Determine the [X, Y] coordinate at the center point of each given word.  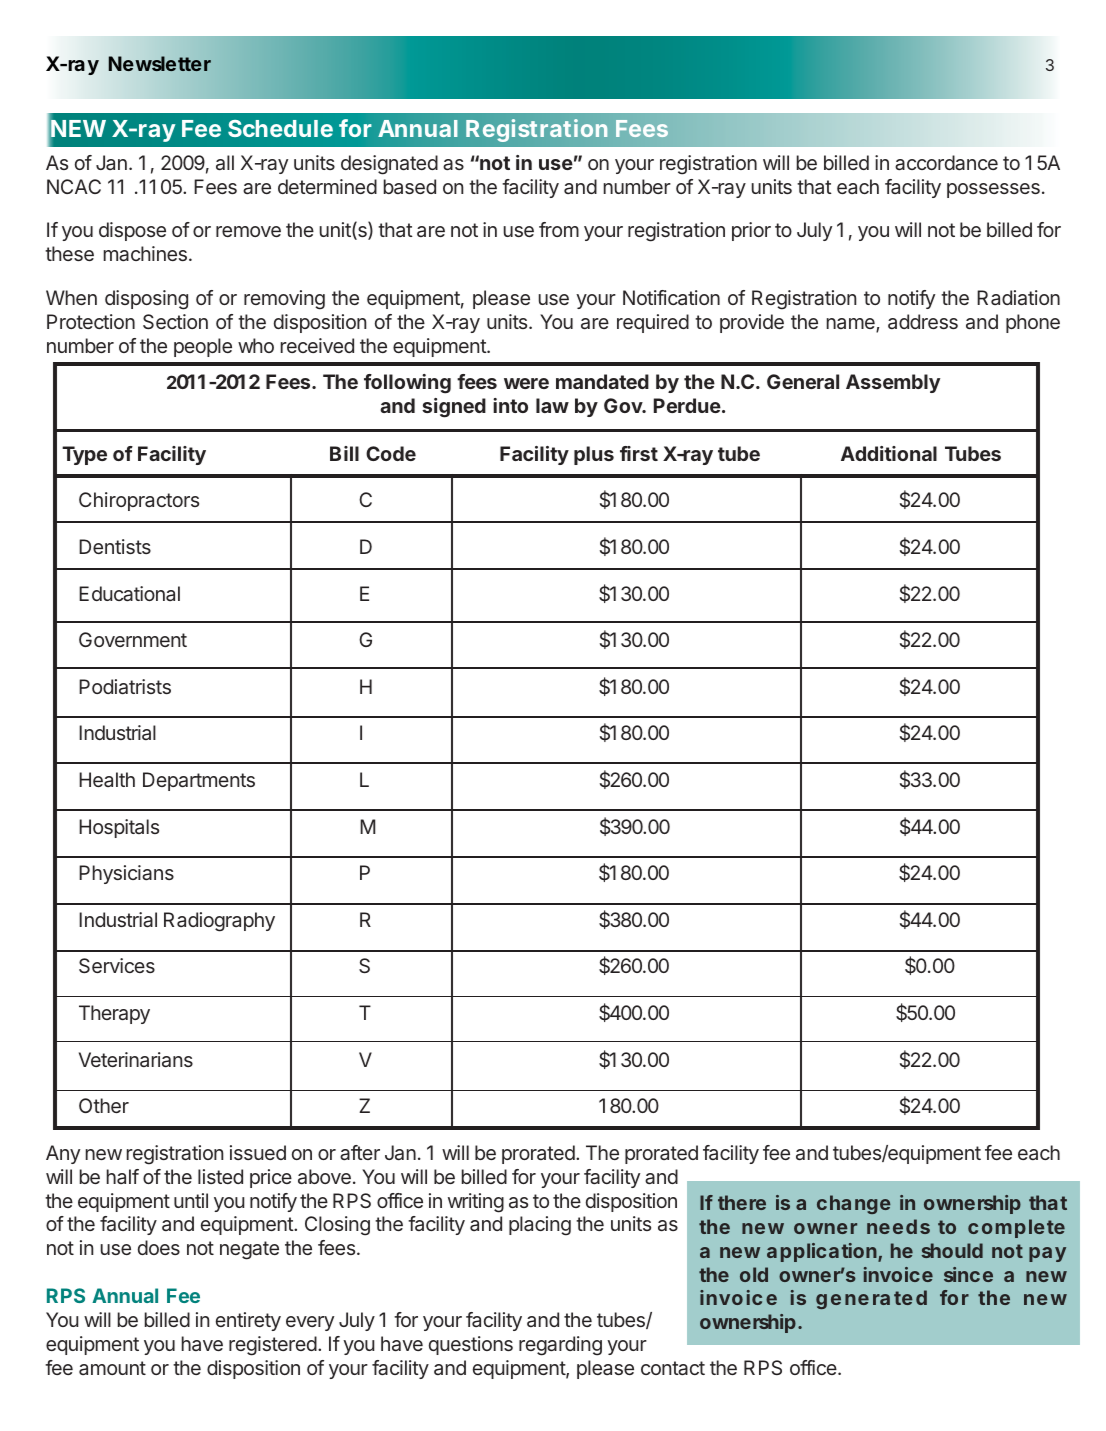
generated [871, 1299]
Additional [889, 453]
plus [594, 455]
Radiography [219, 922]
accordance [946, 162]
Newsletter [160, 63]
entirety [248, 1321]
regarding [560, 1346]
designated [389, 165]
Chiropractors [139, 501]
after [360, 1152]
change [854, 1204]
